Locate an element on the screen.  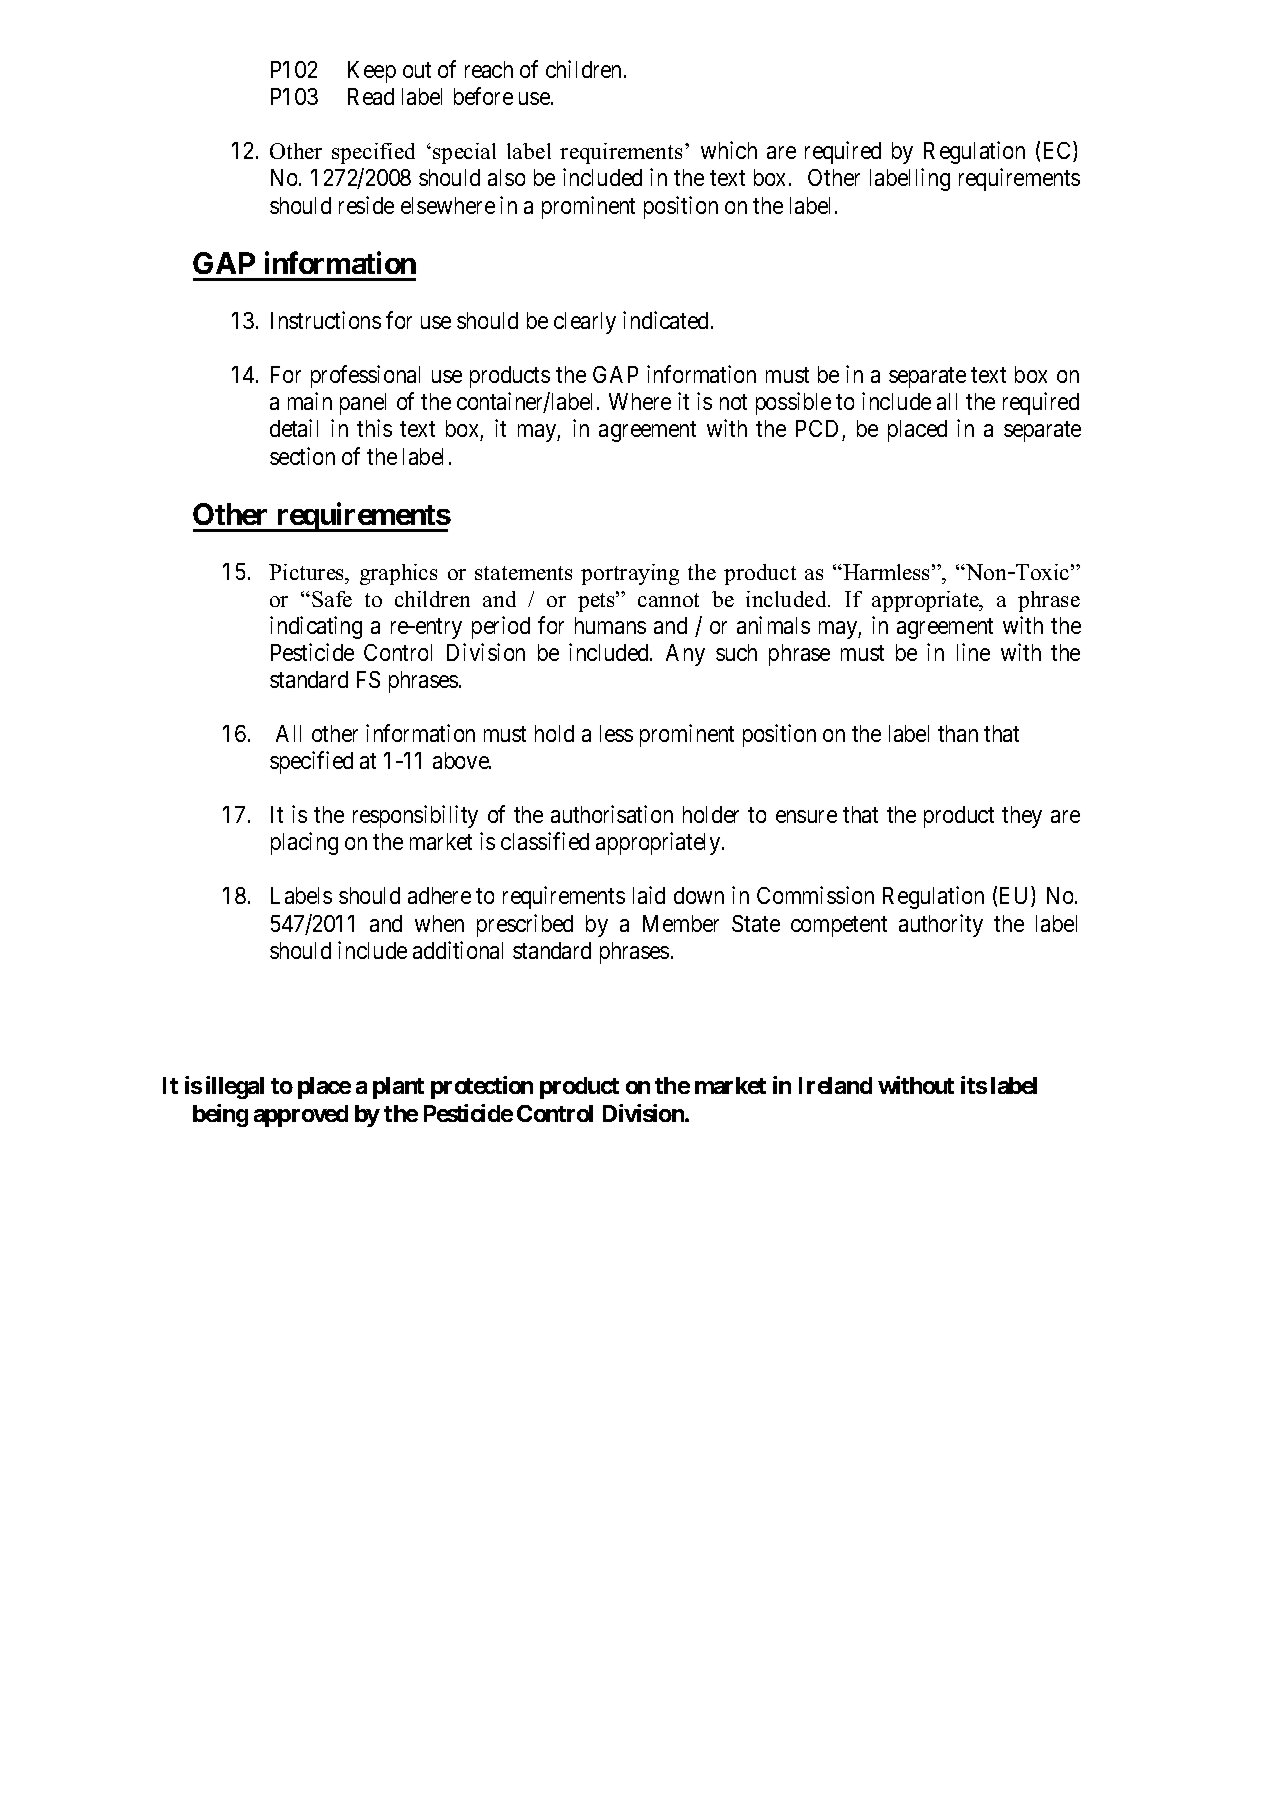
than is located at coordinates (958, 733).
